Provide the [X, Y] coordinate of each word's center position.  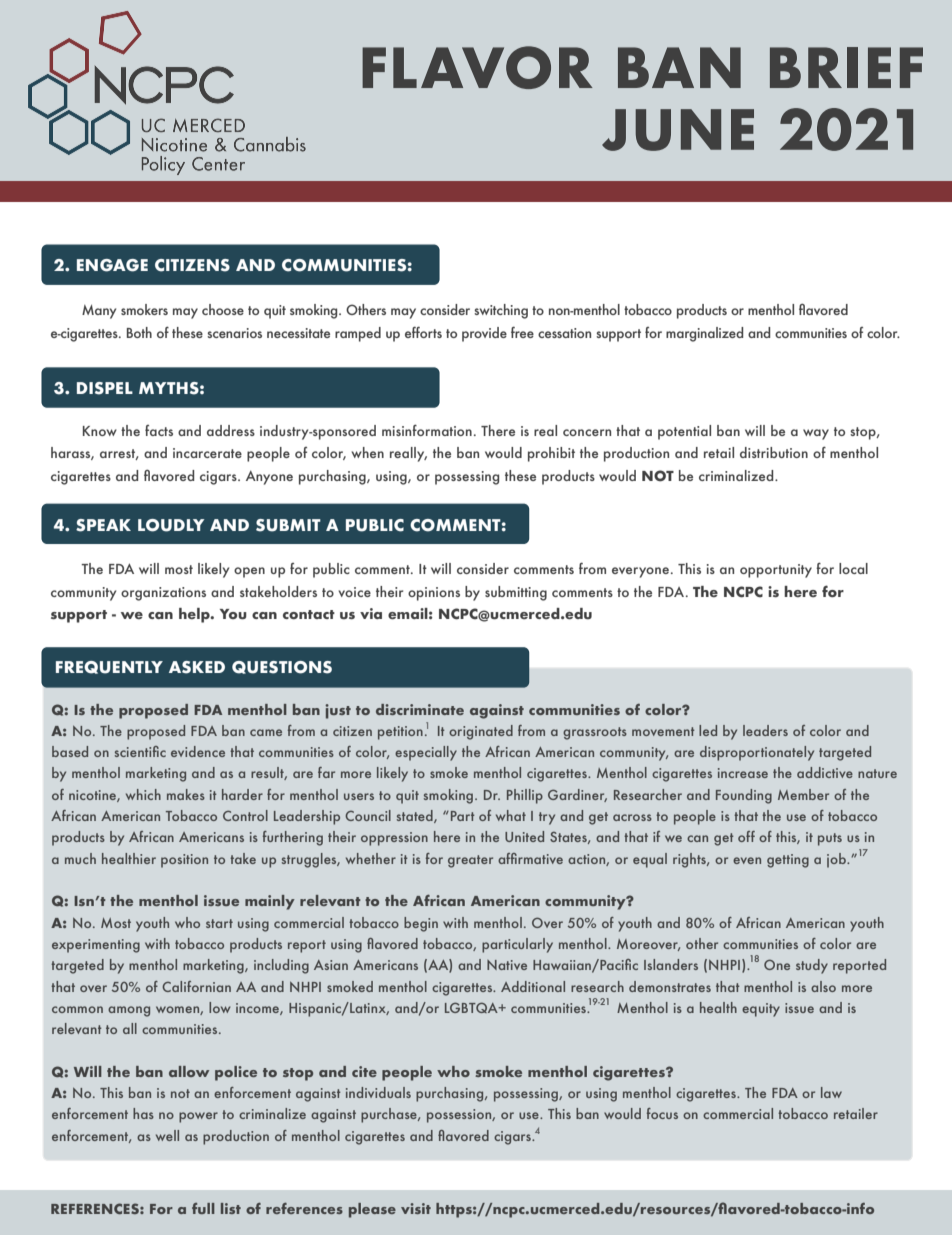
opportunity [776, 571]
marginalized [704, 334]
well [167, 1135]
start [219, 923]
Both [139, 332]
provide [484, 334]
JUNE [678, 130]
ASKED [197, 667]
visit [416, 1208]
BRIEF [846, 67]
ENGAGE [112, 265]
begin [421, 924]
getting [788, 861]
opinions [434, 594]
